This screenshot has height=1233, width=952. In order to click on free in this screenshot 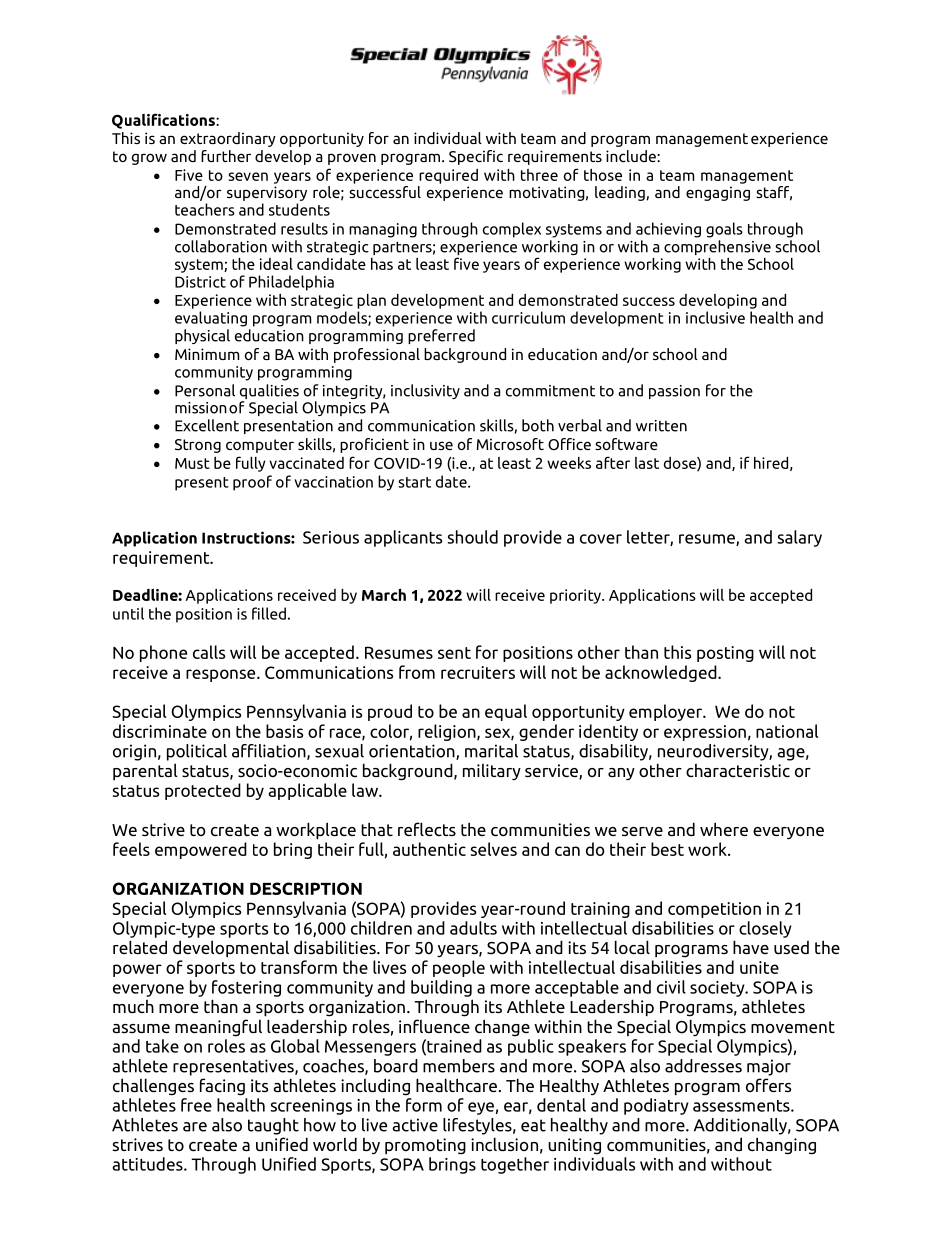, I will do `click(196, 1105)`.
